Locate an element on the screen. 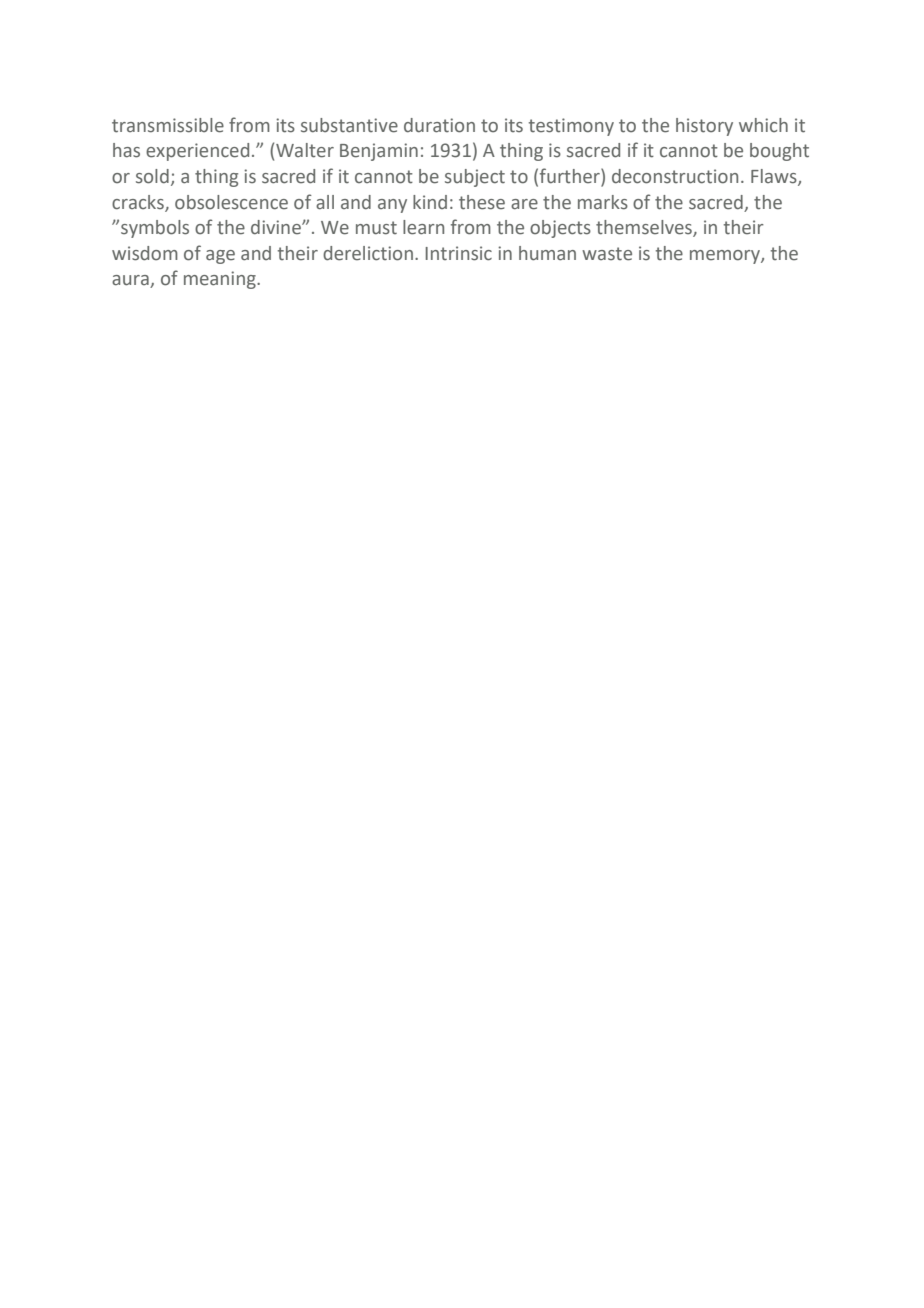 This screenshot has height=1308, width=924. obsolescence is located at coordinates (231, 202).
